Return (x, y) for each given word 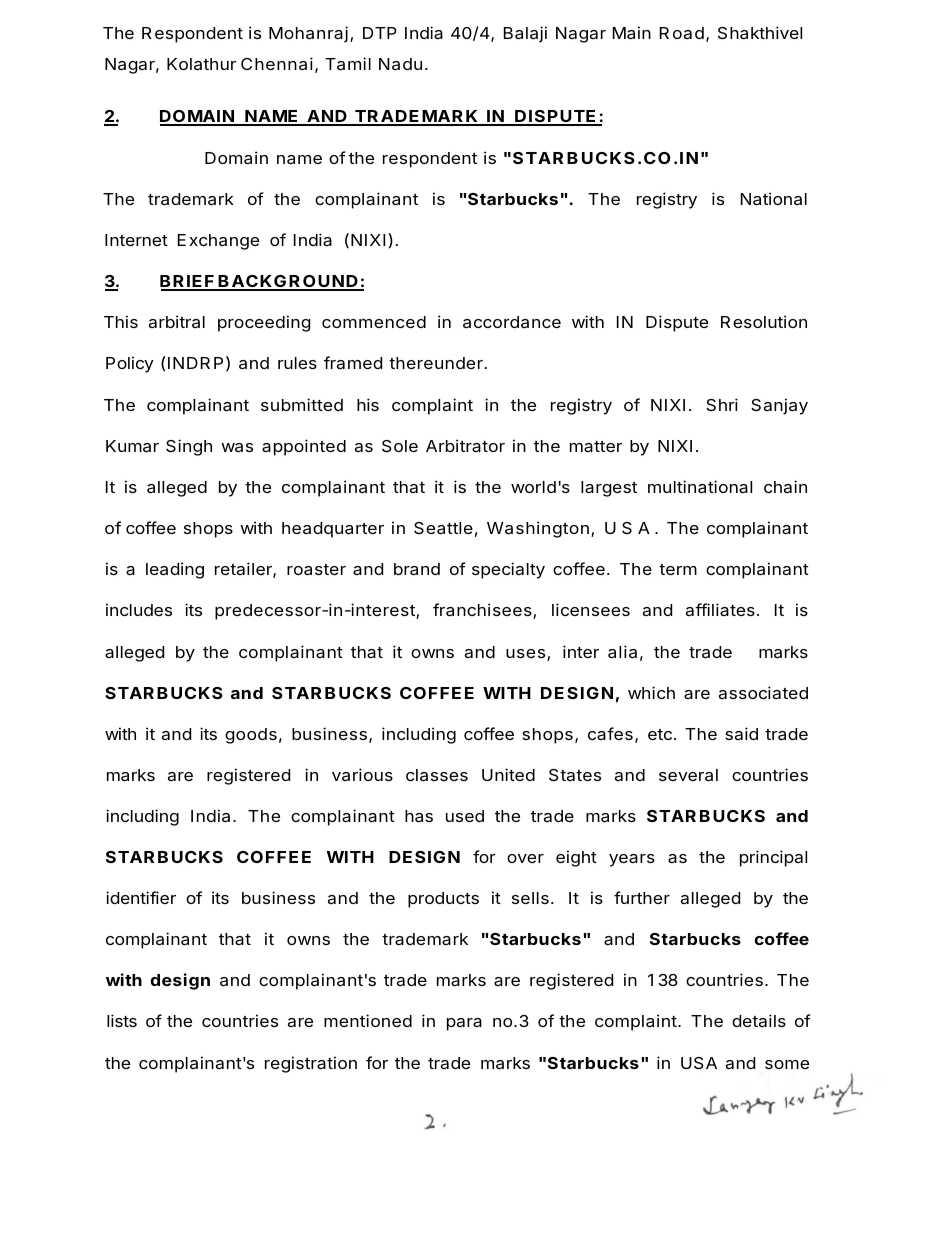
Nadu (400, 64)
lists (122, 1020)
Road (682, 33)
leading (175, 570)
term (678, 569)
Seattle (443, 528)
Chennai (277, 63)
